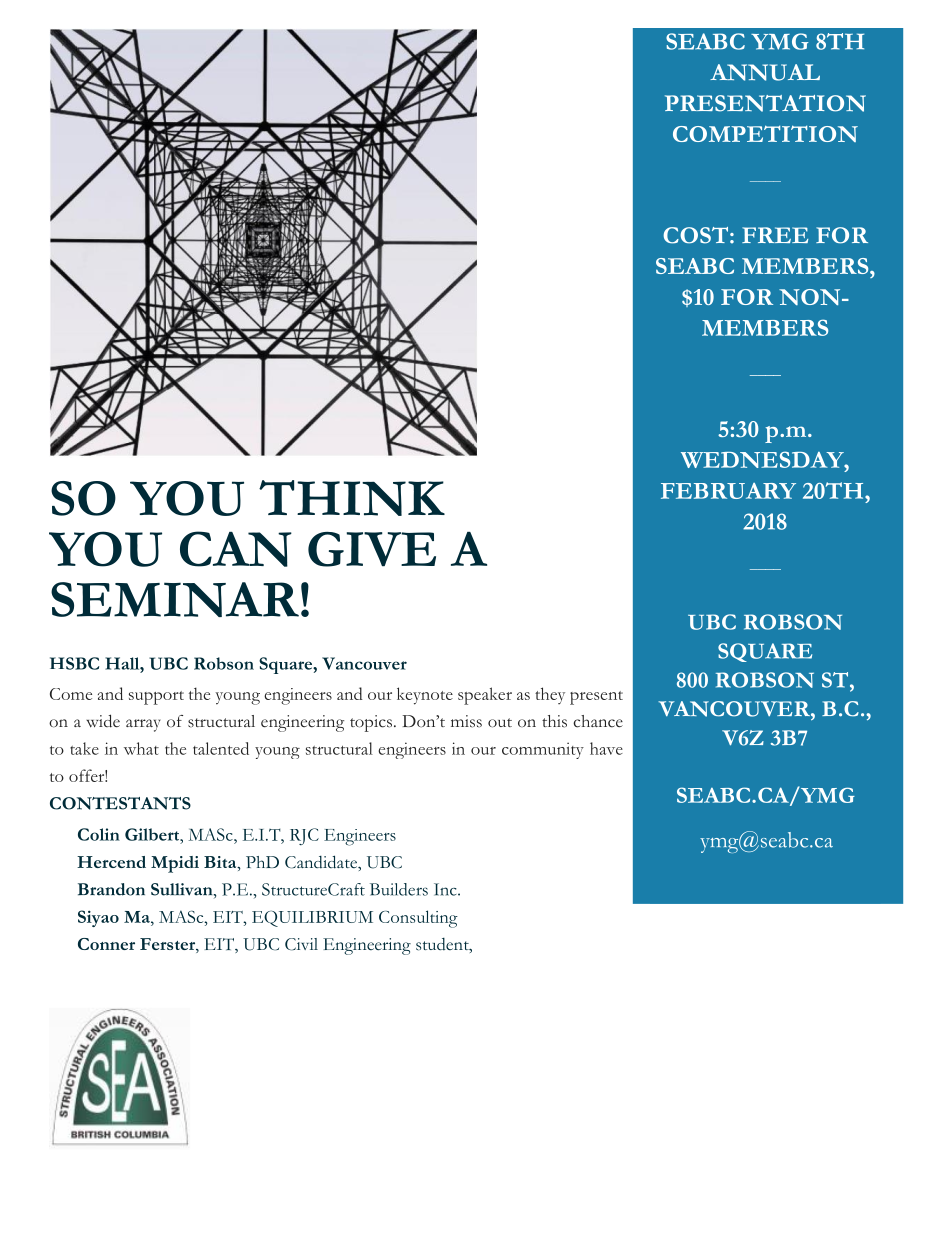  What do you see at coordinates (598, 721) in the document?
I see `chance` at bounding box center [598, 721].
